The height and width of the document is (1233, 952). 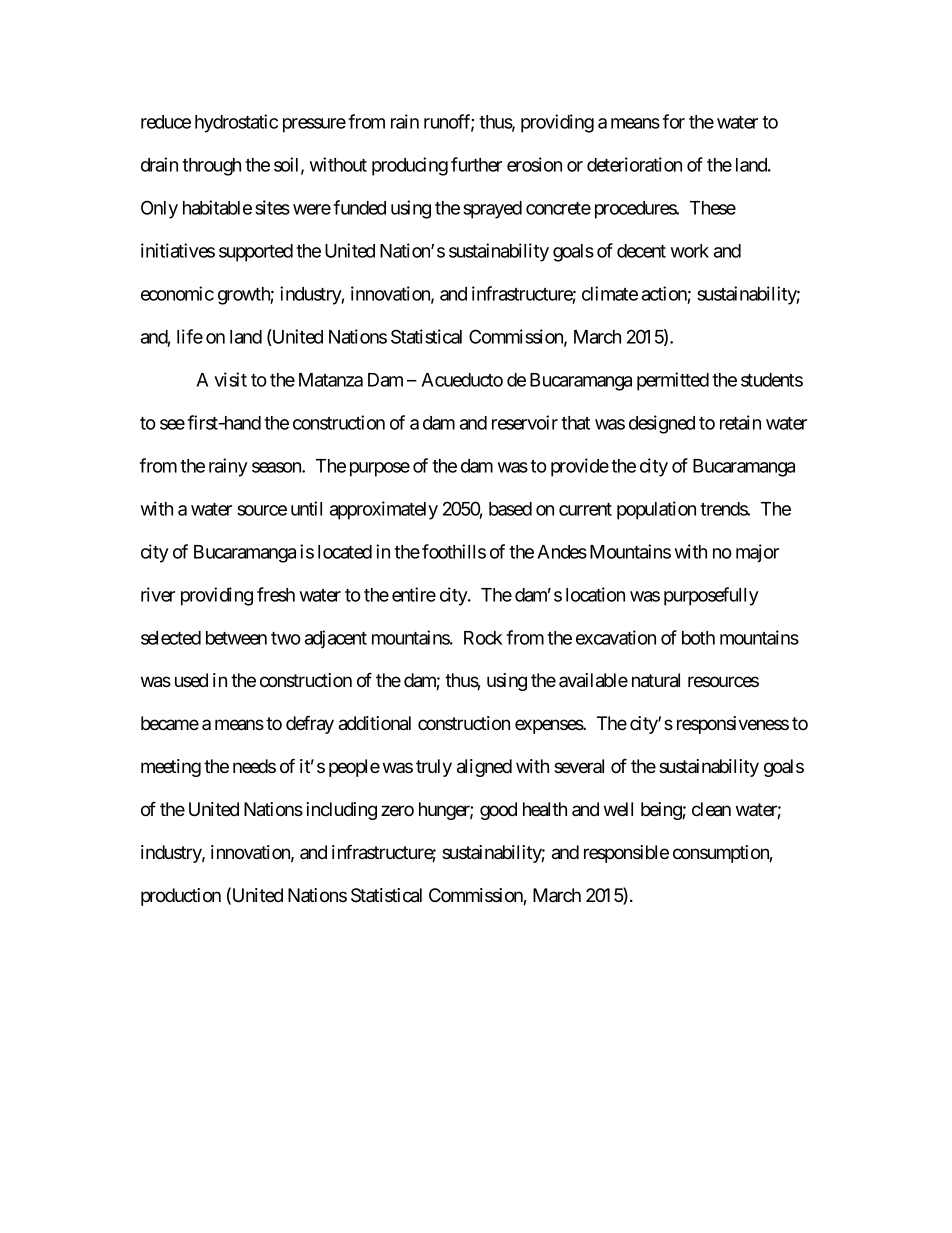 I want to click on further, so click(x=476, y=164).
